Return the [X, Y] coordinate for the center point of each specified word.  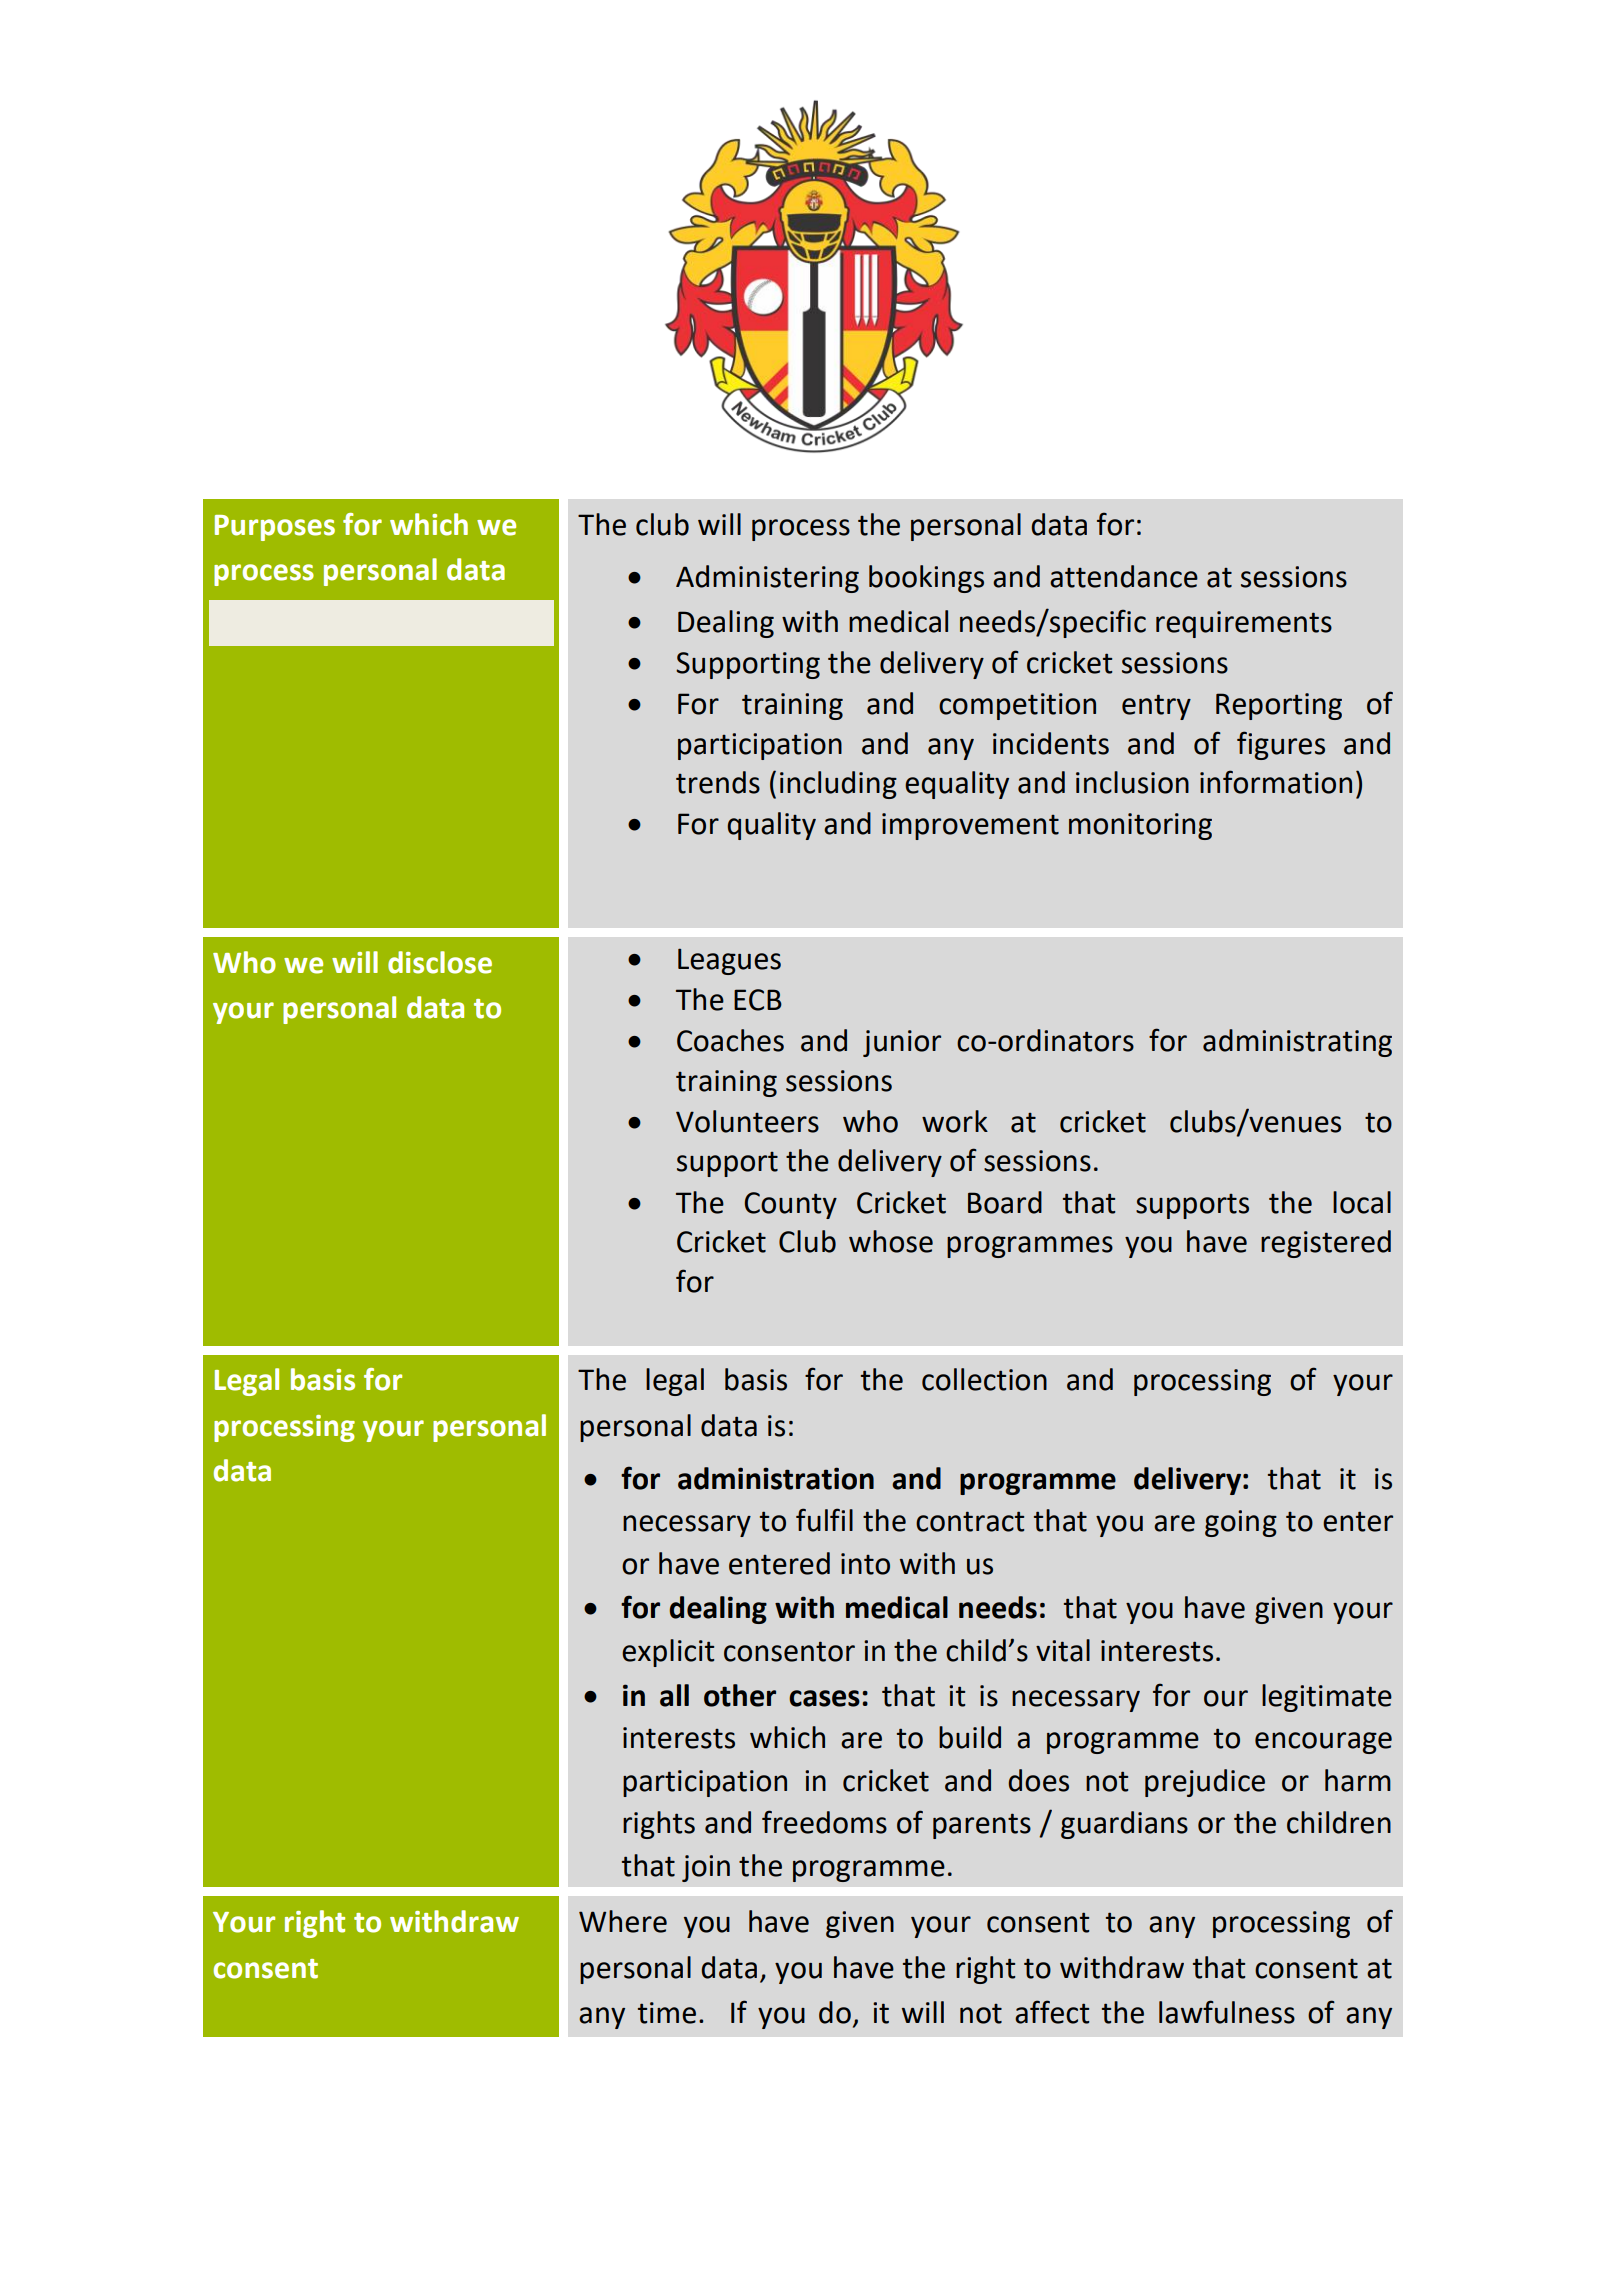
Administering [767, 579]
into [865, 1564]
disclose [440, 962]
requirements [1244, 624]
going [1241, 1523]
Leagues [729, 961]
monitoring [1140, 826]
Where [623, 1921]
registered [1326, 1244]
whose [891, 1241]
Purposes [275, 528]
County [790, 1205]
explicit [668, 1653]
